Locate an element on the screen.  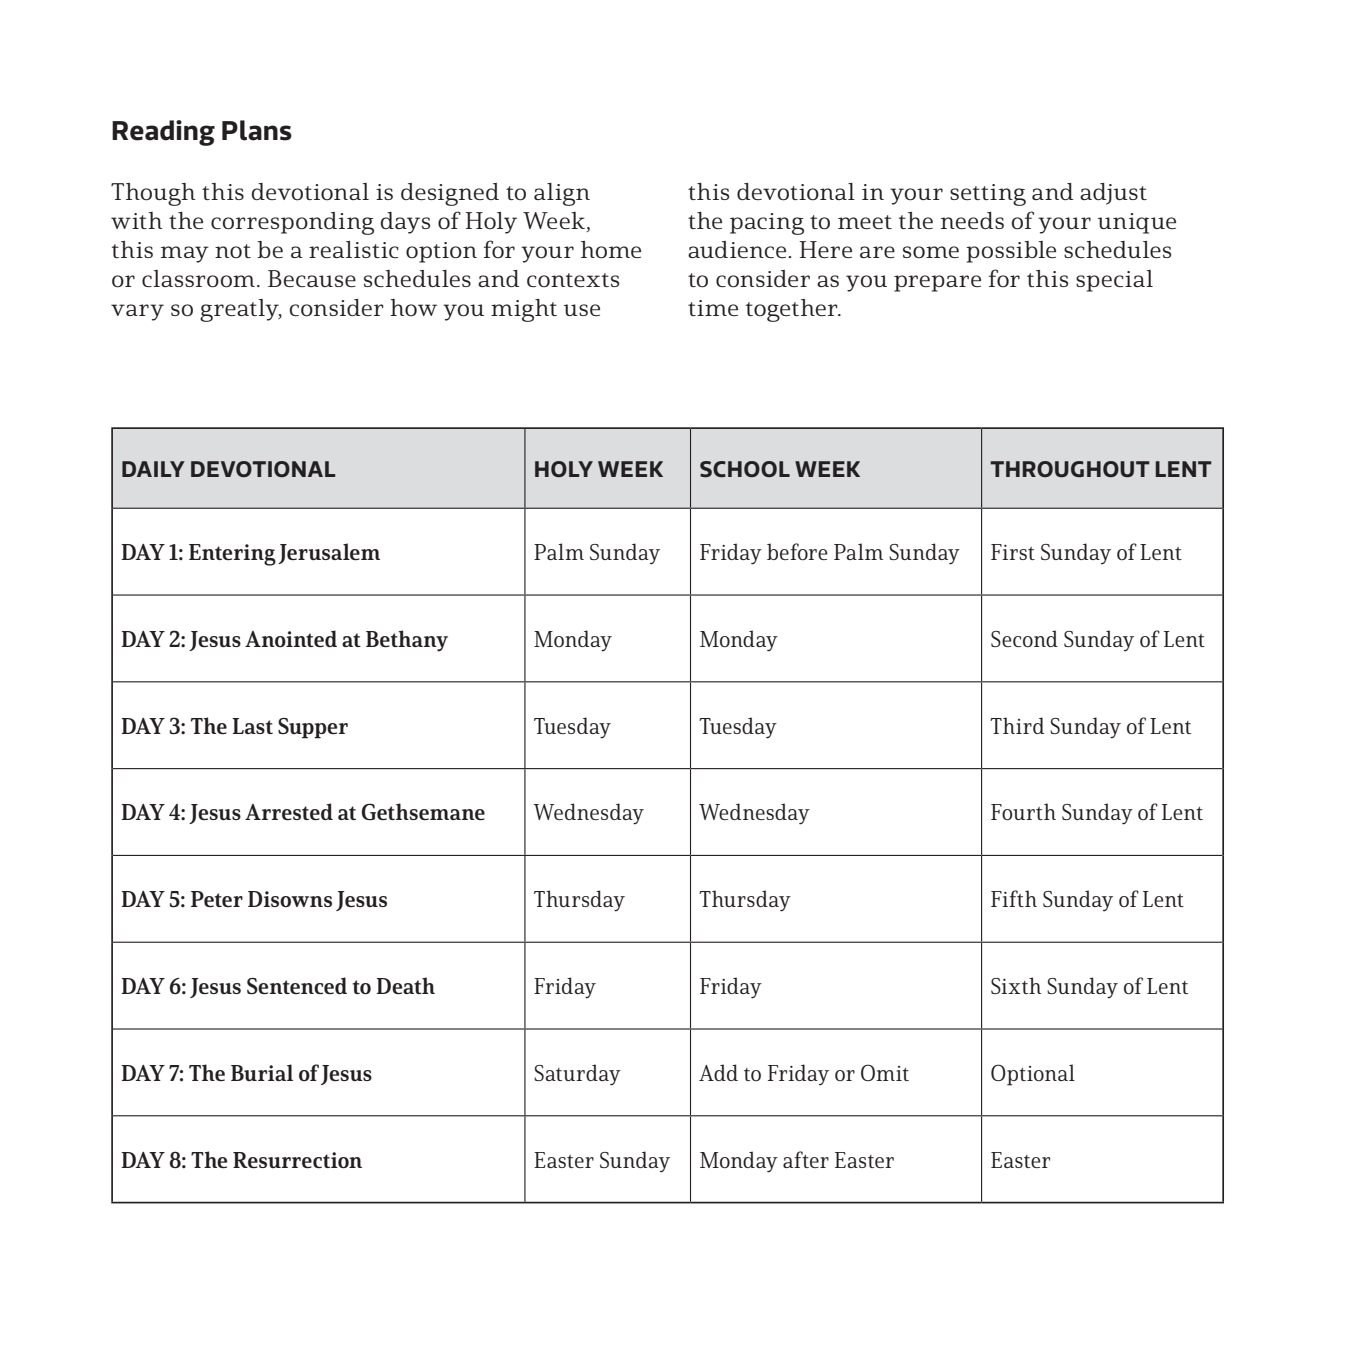
Bethany is located at coordinates (407, 641).
